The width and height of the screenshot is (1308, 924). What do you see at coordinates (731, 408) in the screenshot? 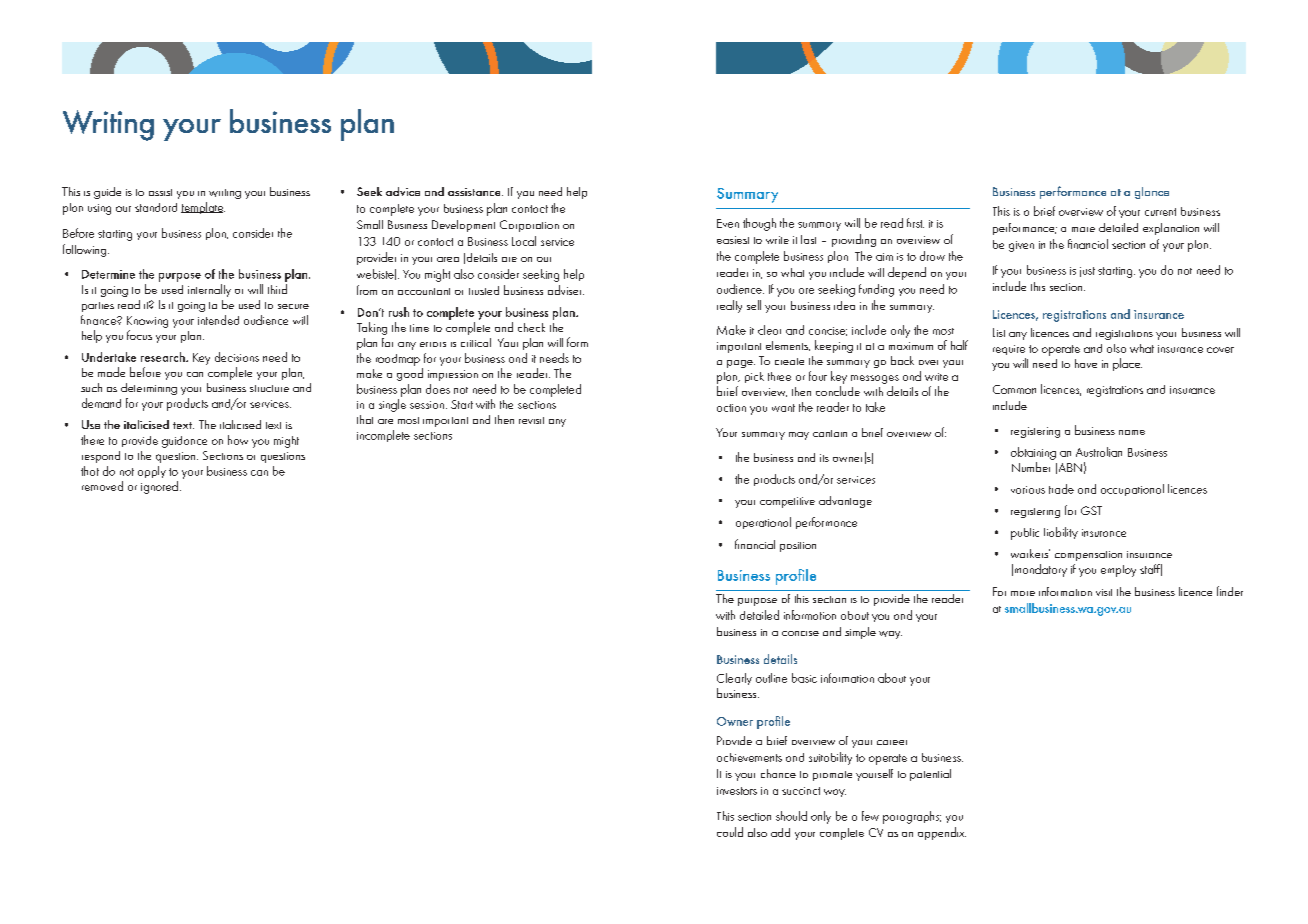
I see `action` at bounding box center [731, 408].
